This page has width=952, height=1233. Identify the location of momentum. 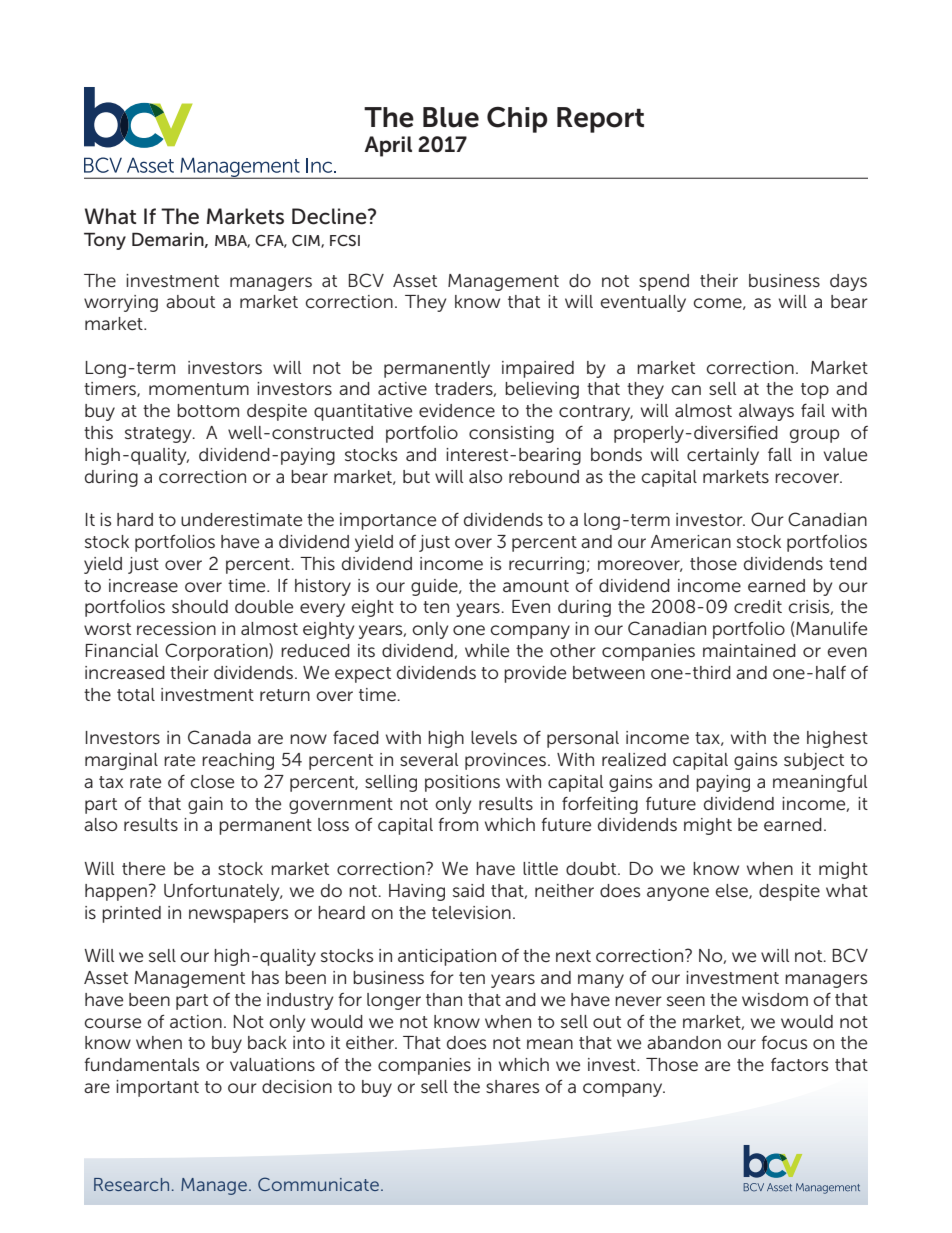
(199, 389).
